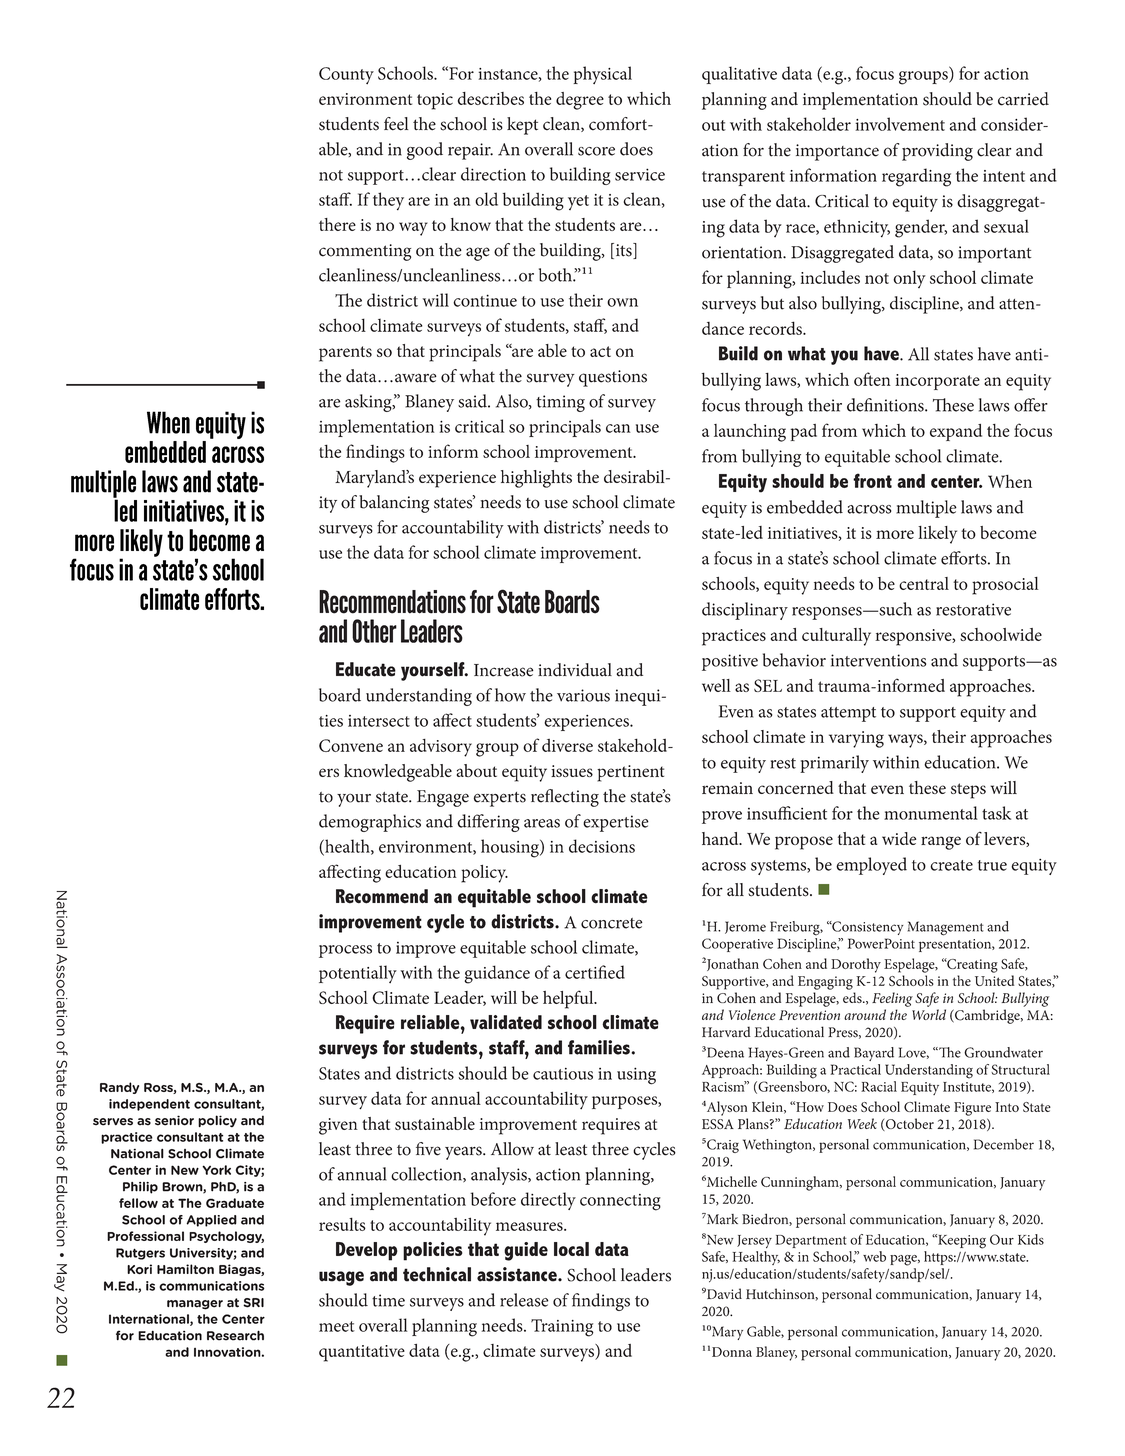 The image size is (1125, 1456). Describe the element at coordinates (346, 75) in the screenshot. I see `County` at that location.
